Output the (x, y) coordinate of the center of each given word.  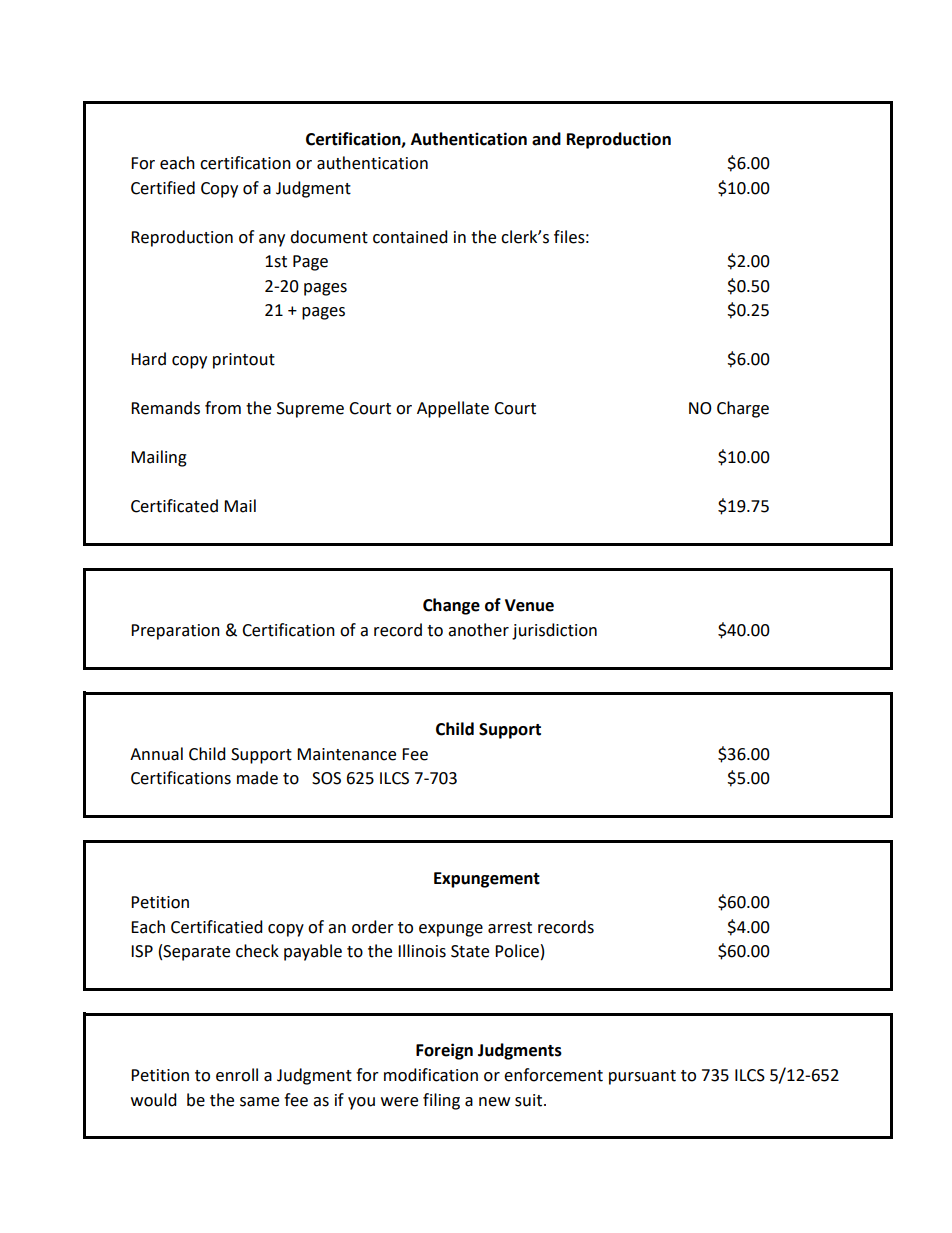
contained (410, 237)
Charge (743, 409)
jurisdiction (554, 631)
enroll (237, 1075)
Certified (163, 188)
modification (431, 1075)
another (478, 630)
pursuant (642, 1077)
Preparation (175, 632)
